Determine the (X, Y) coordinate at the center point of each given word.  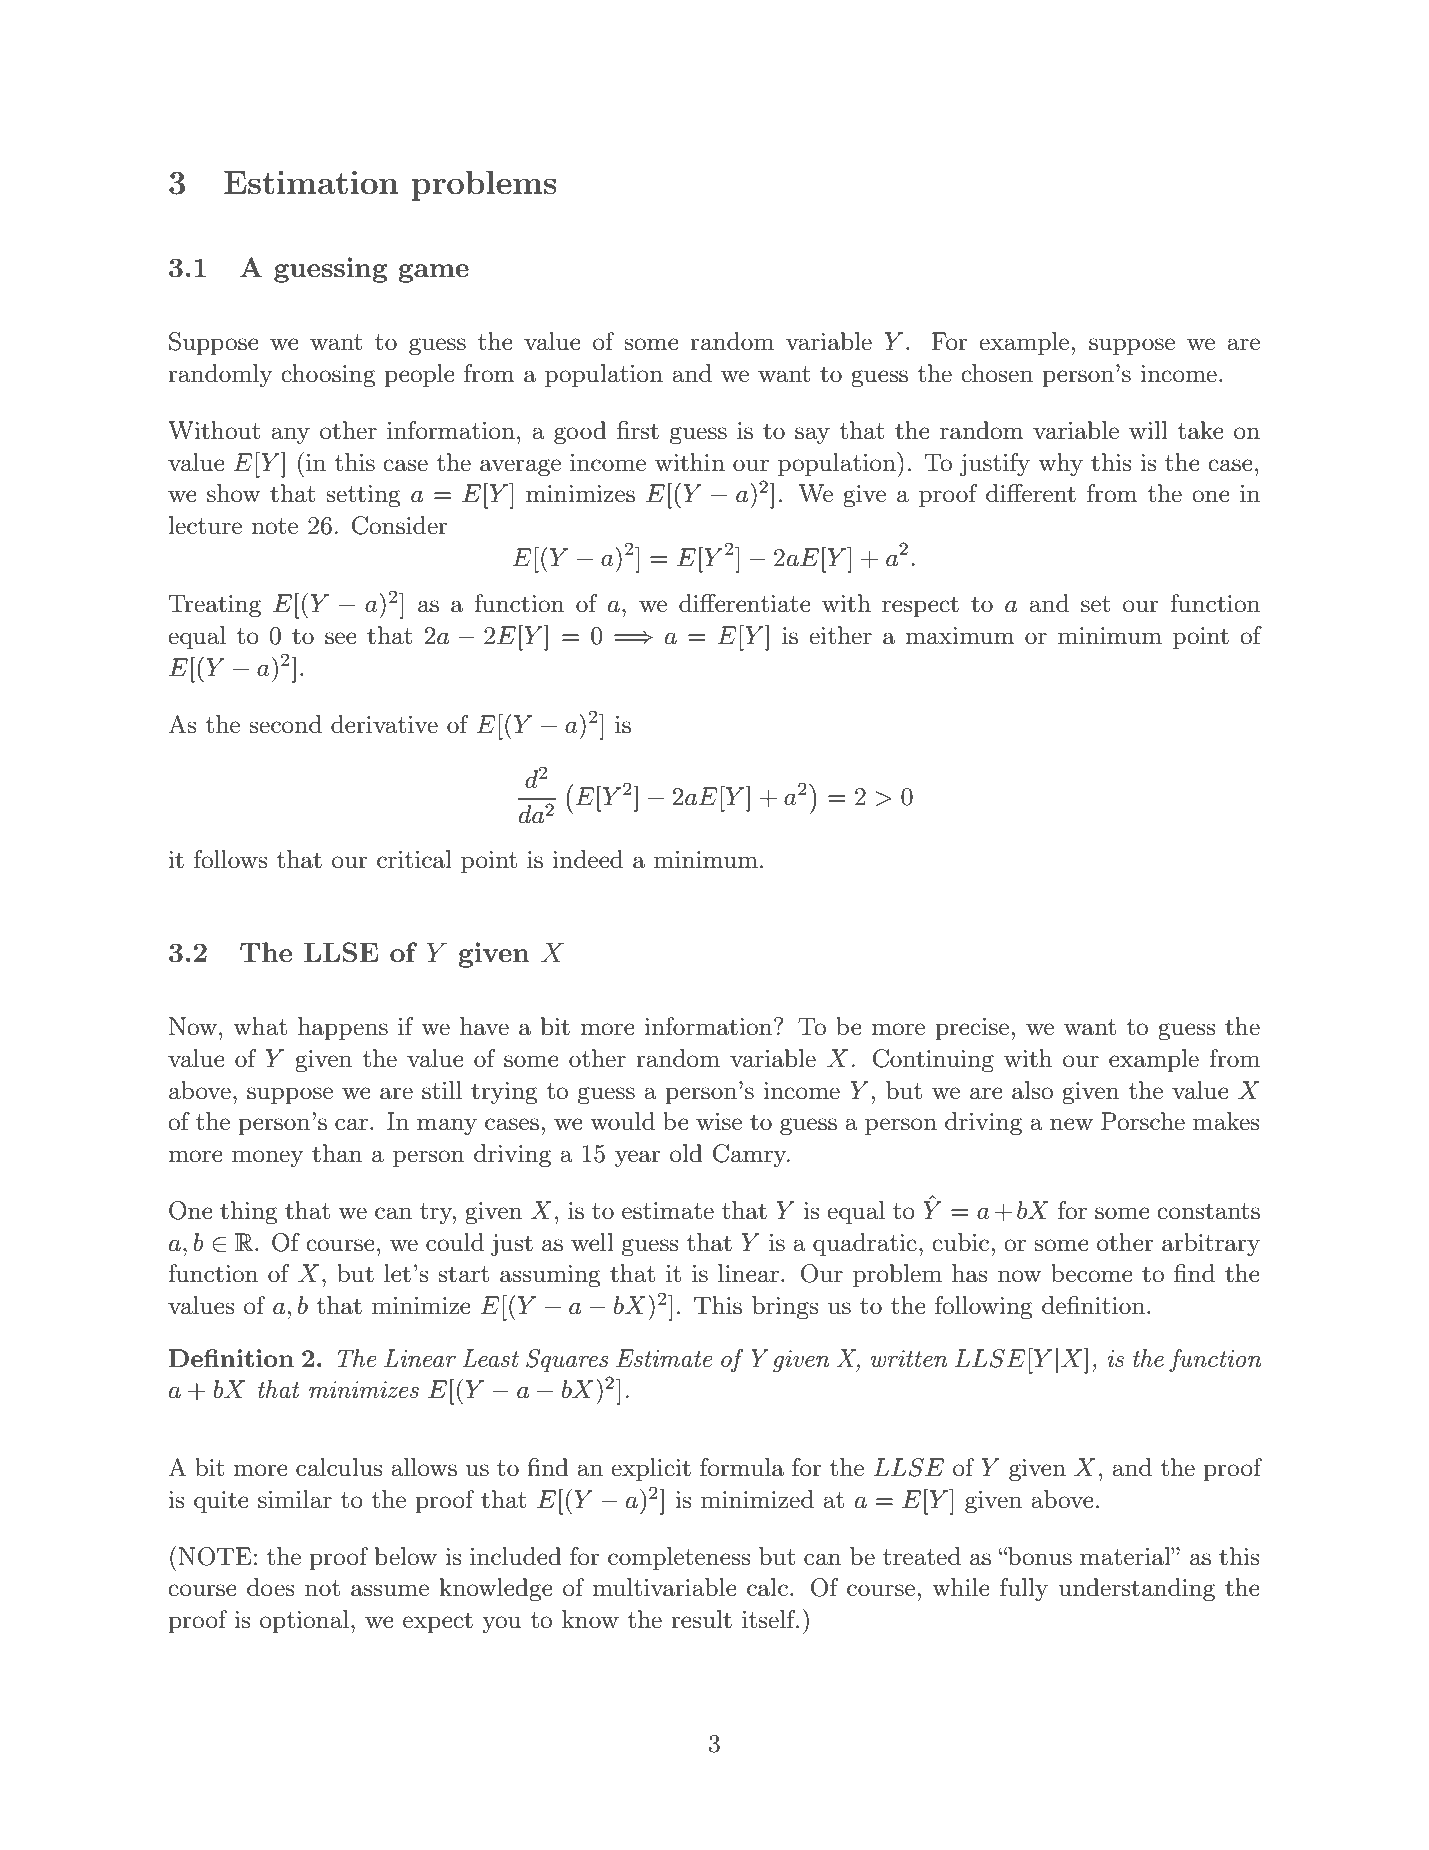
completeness (679, 1558)
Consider (399, 525)
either (840, 635)
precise (972, 1029)
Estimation (311, 182)
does (270, 1587)
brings (785, 1308)
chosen (997, 373)
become (1092, 1273)
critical (414, 859)
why (1060, 464)
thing (249, 1213)
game (433, 273)
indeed (588, 859)
